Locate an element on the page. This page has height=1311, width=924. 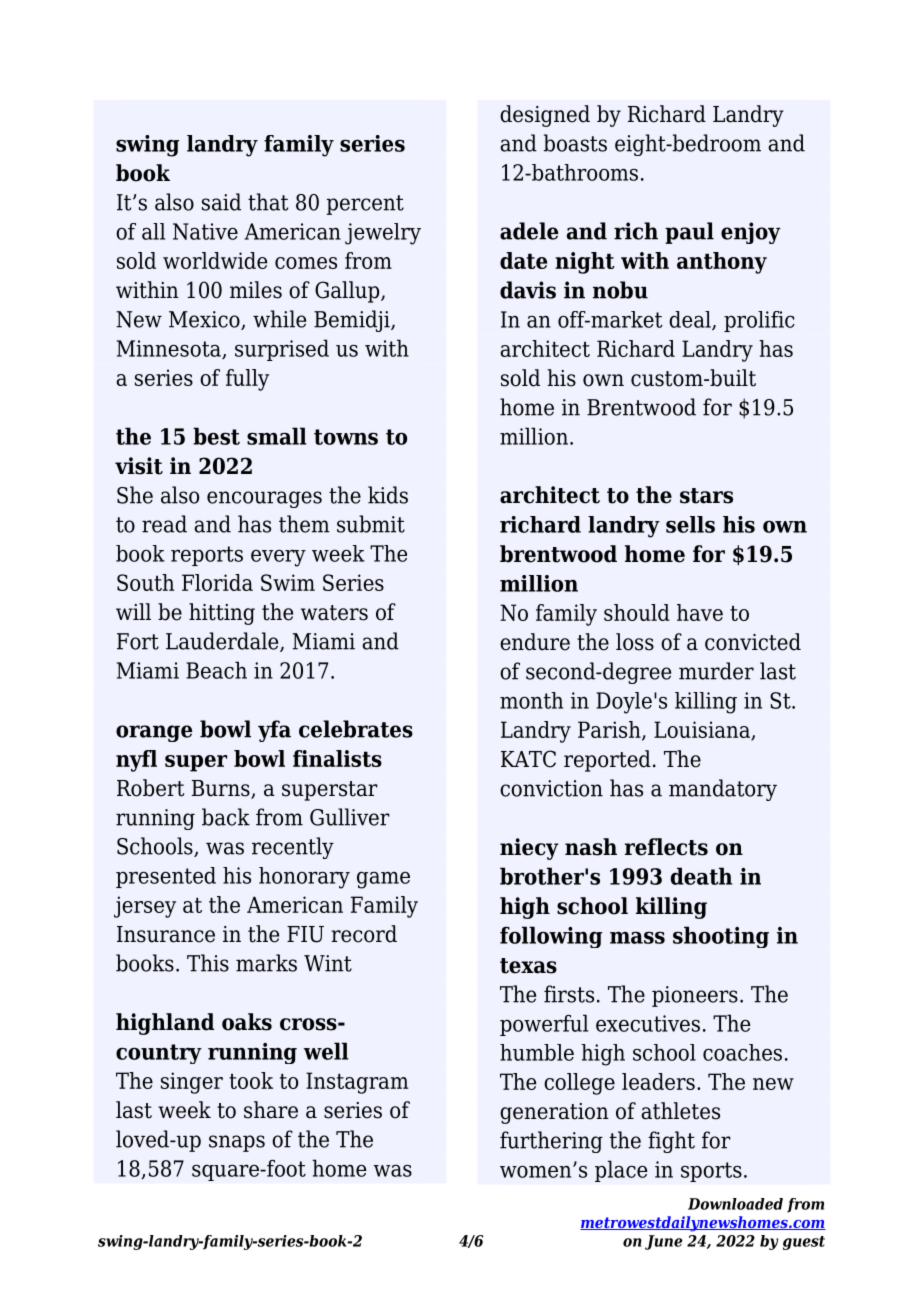
month is located at coordinates (531, 700).
